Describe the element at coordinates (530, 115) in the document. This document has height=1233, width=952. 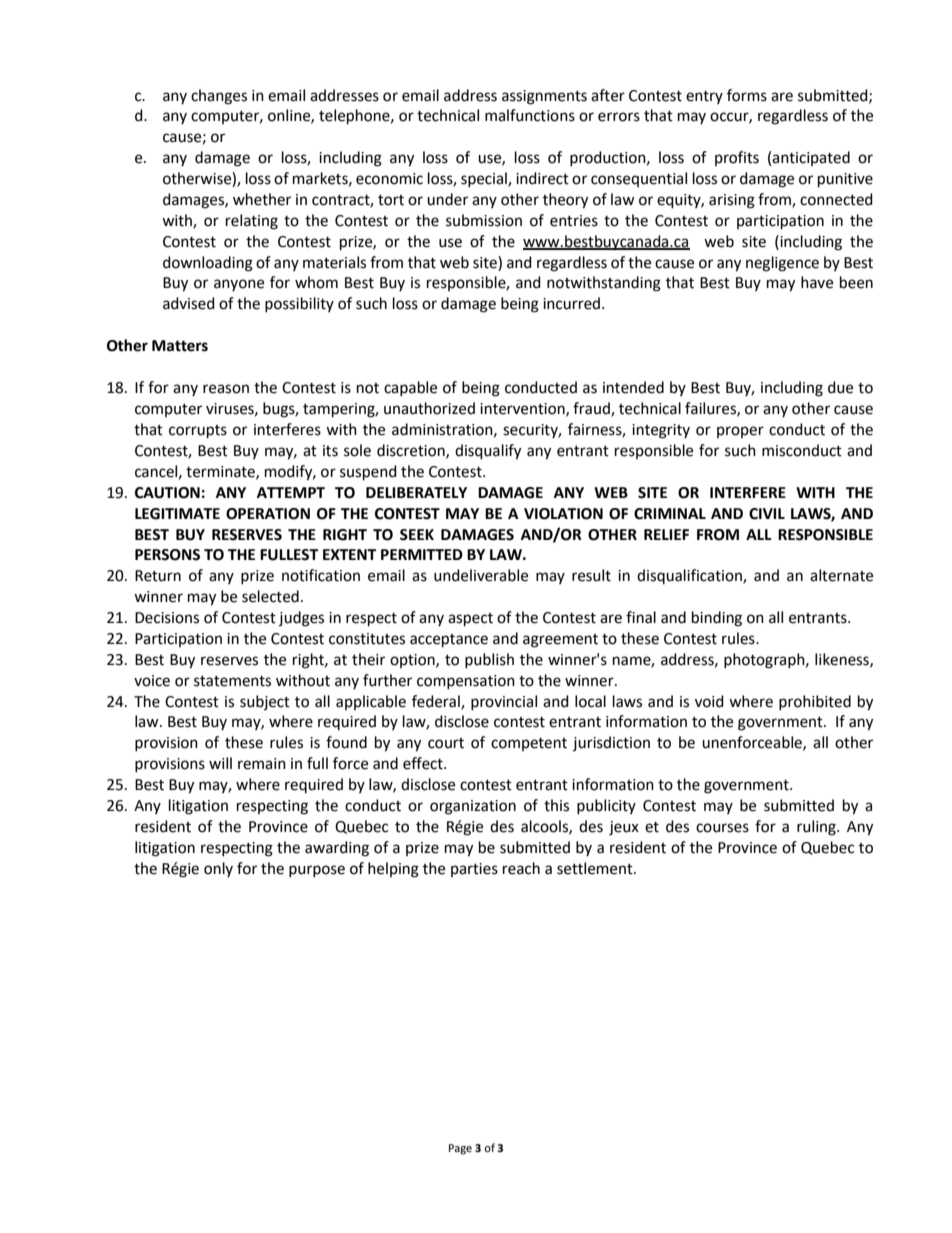
I see `malfunctions` at that location.
